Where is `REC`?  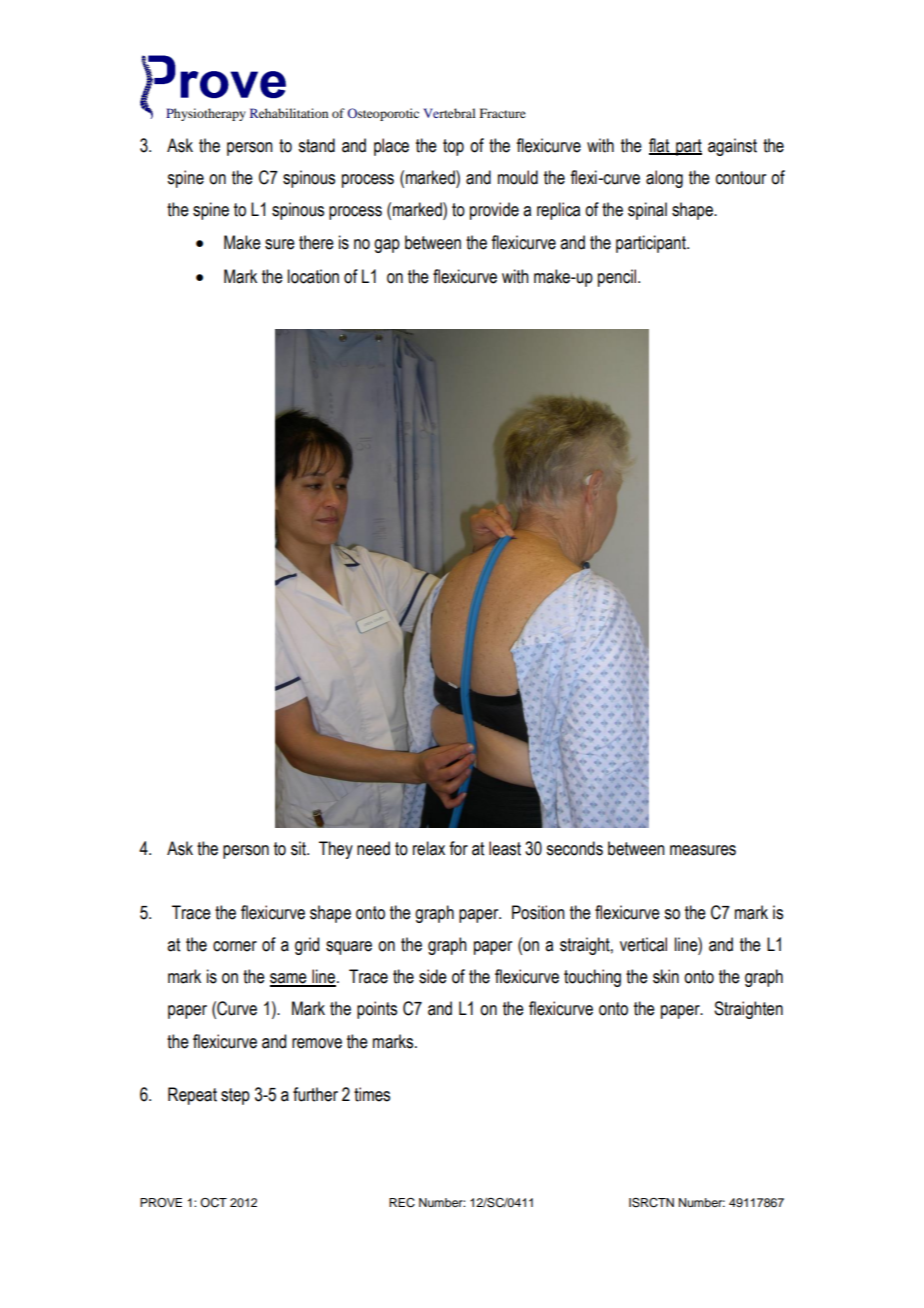 REC is located at coordinates (402, 1203).
